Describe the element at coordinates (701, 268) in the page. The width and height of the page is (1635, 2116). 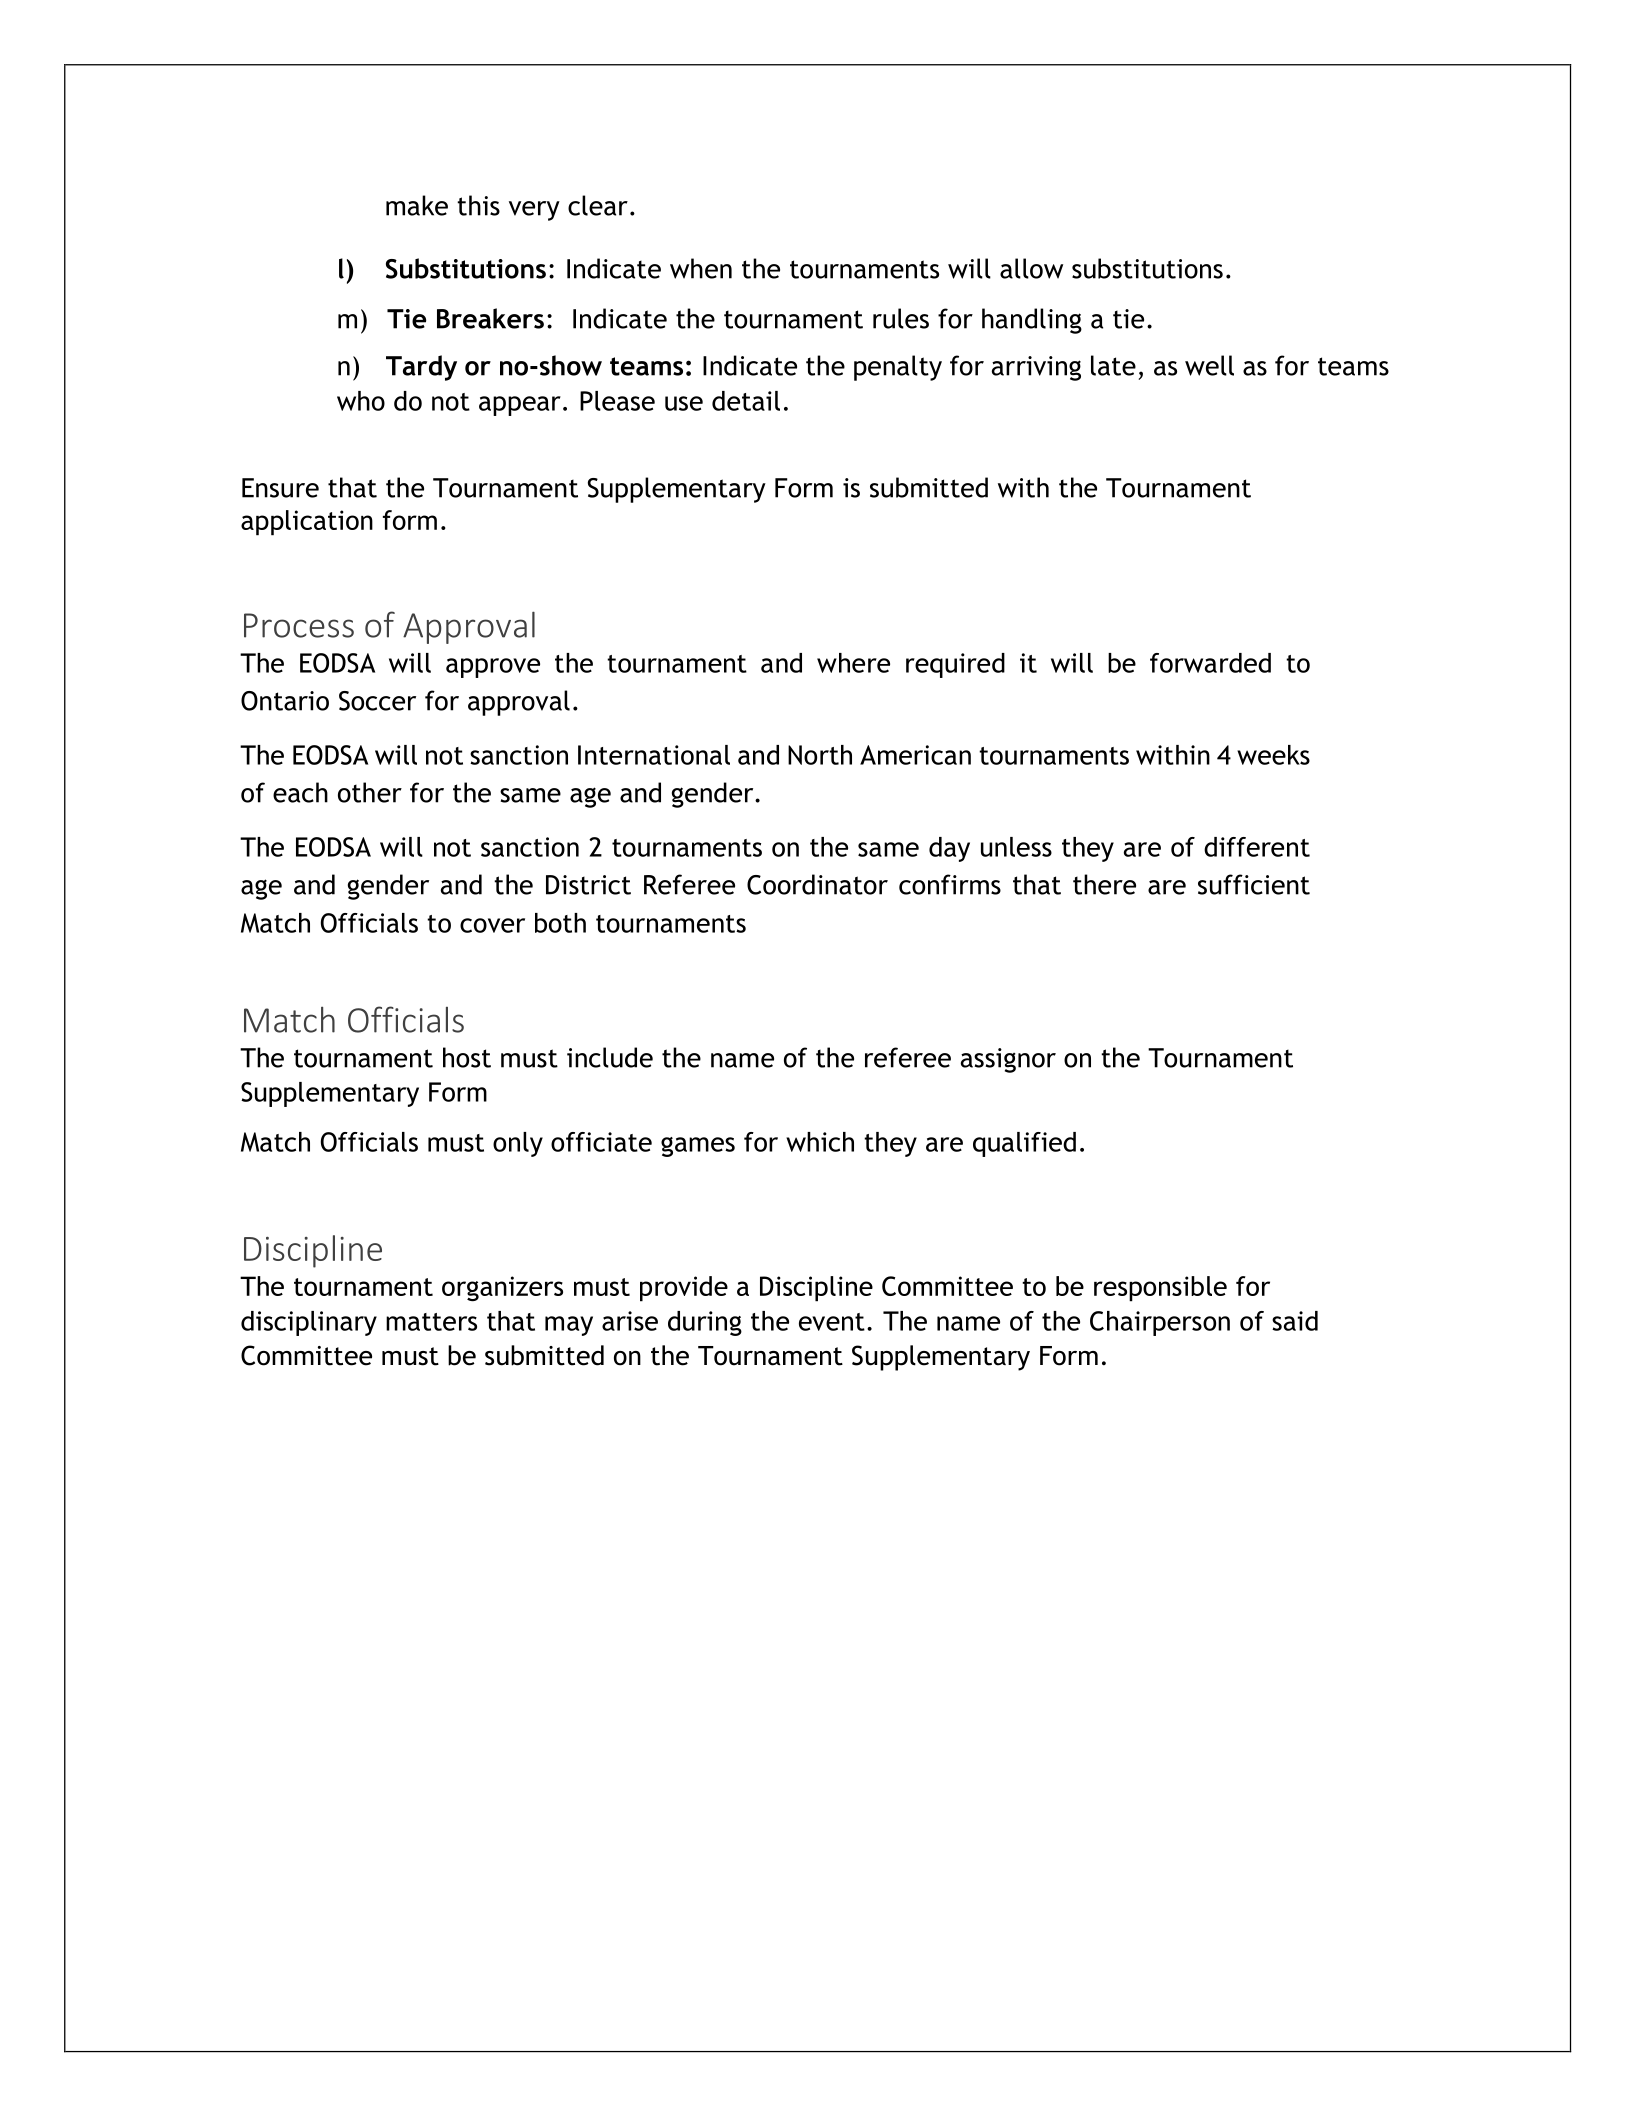
I see `when` at that location.
